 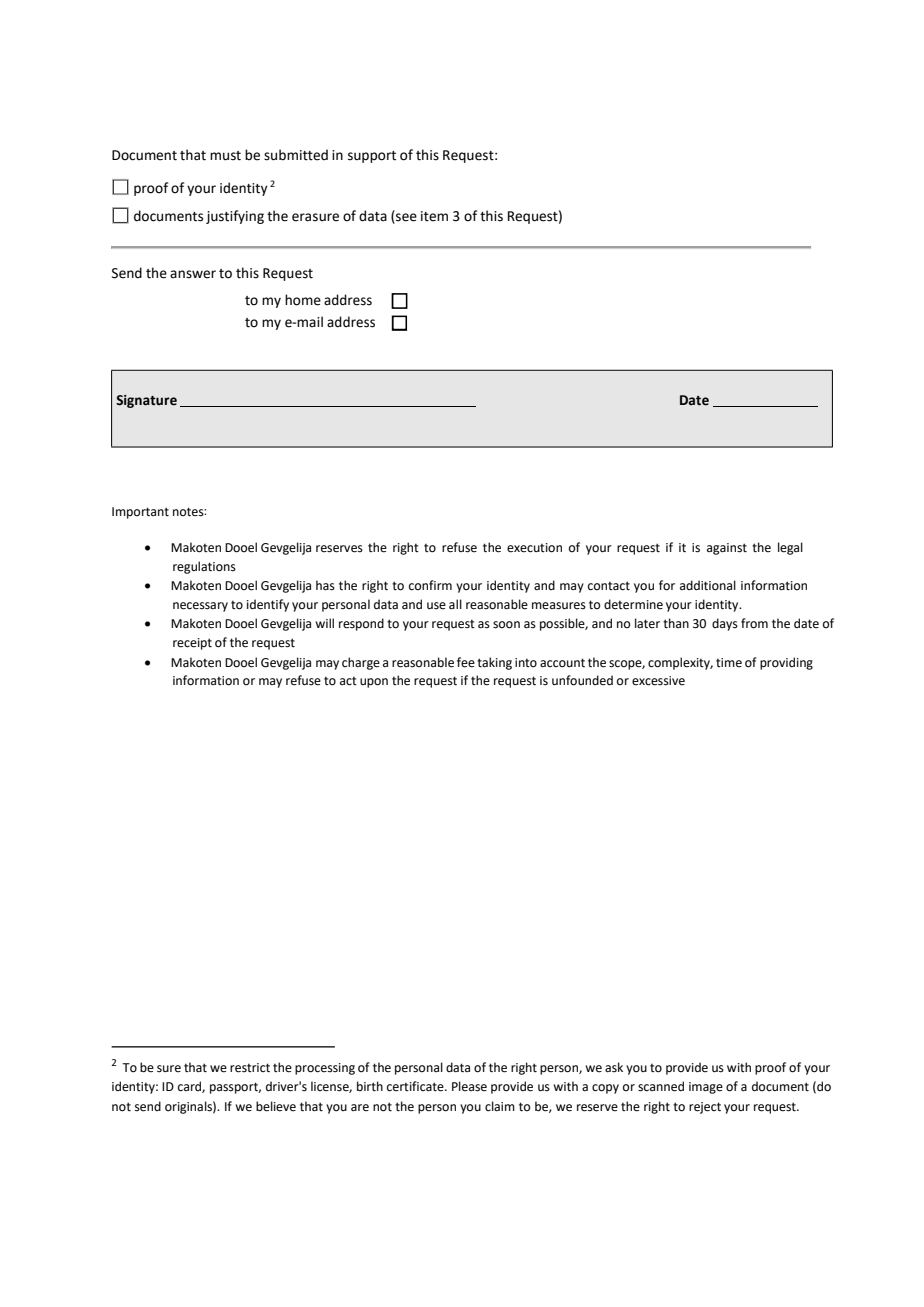 What do you see at coordinates (455, 604) in the image?
I see `all` at bounding box center [455, 604].
